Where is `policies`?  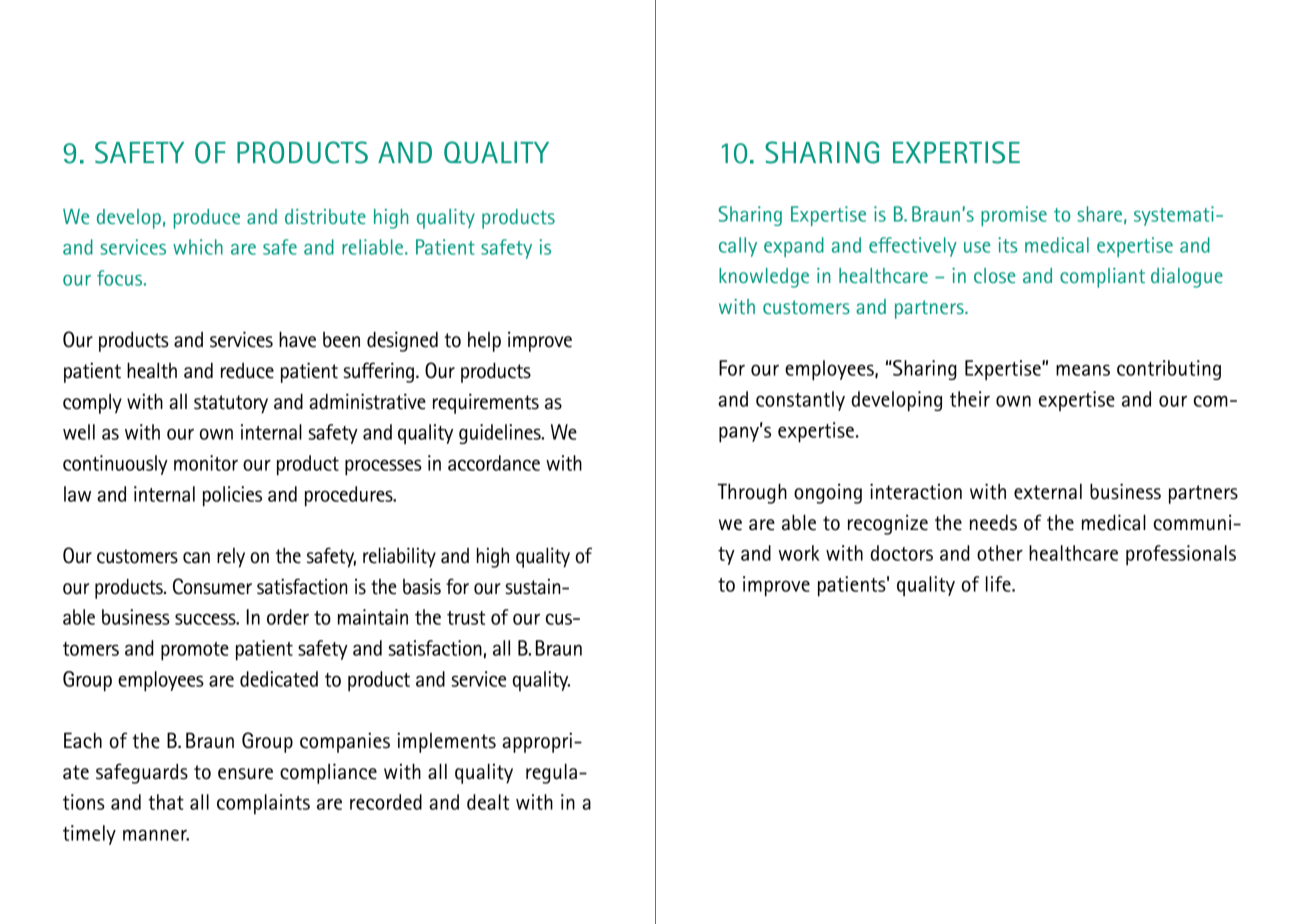
policies is located at coordinates (232, 496).
